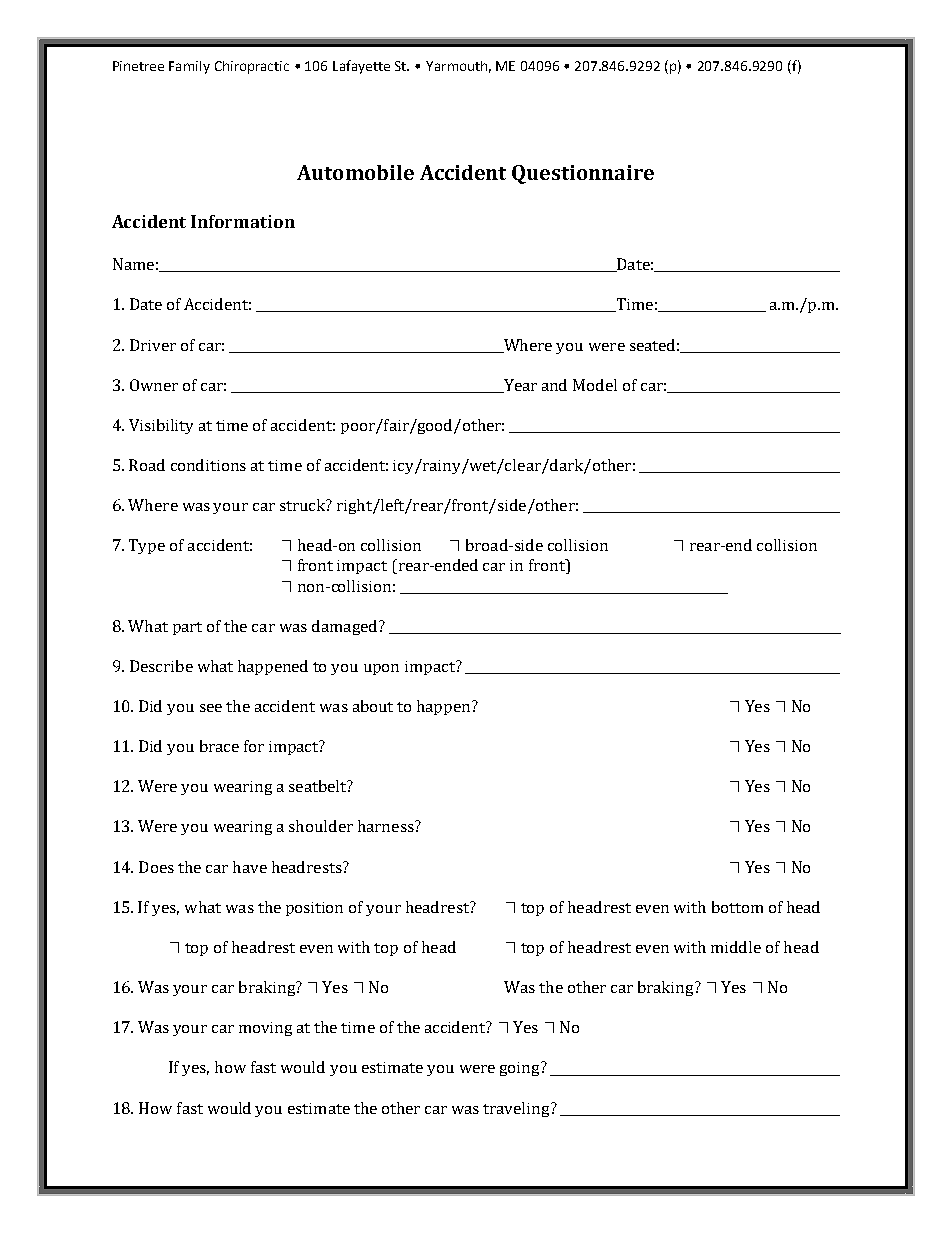  Describe the element at coordinates (189, 67) in the screenshot. I see `Family` at that location.
